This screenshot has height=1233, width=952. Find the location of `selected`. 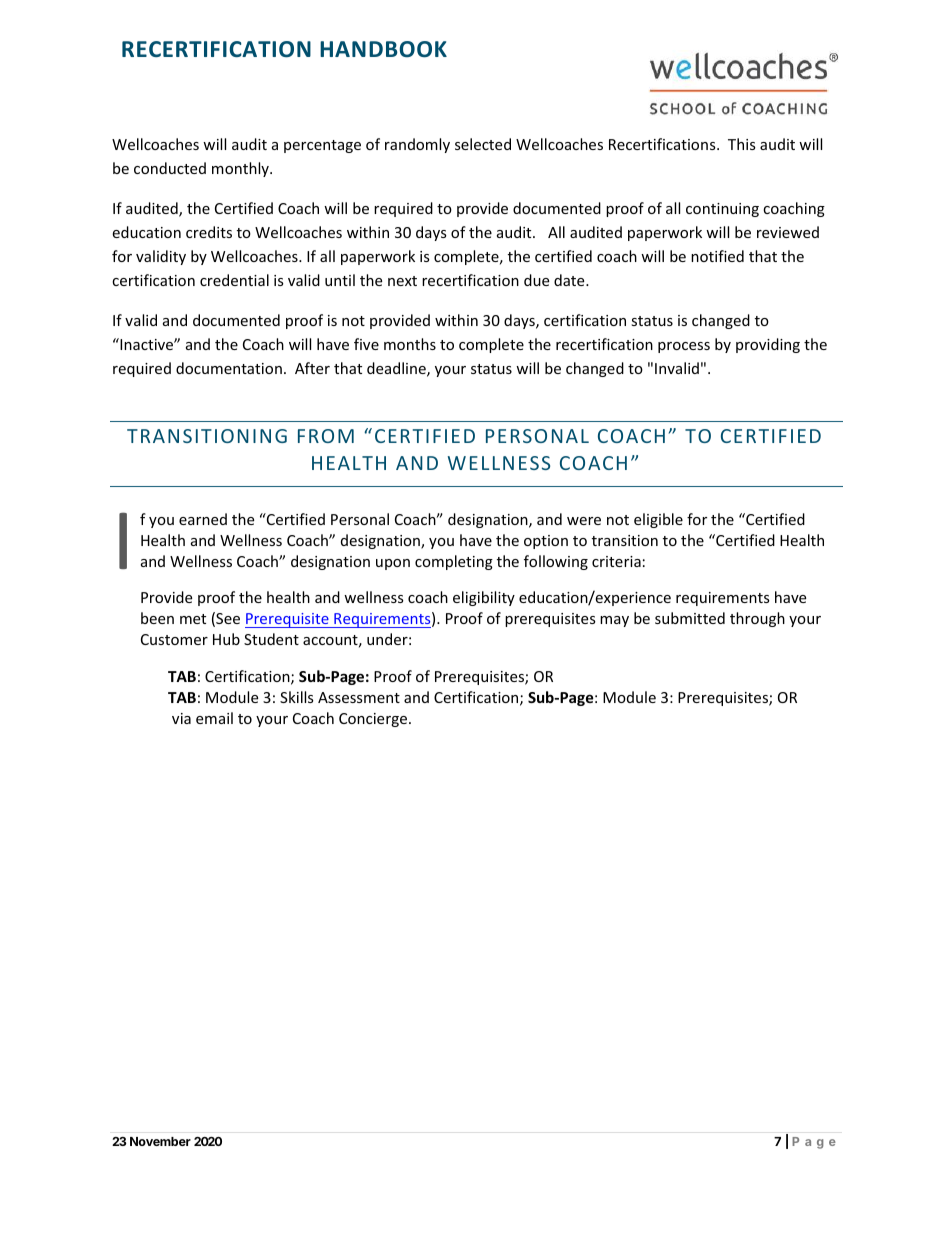

selected is located at coordinates (483, 144).
